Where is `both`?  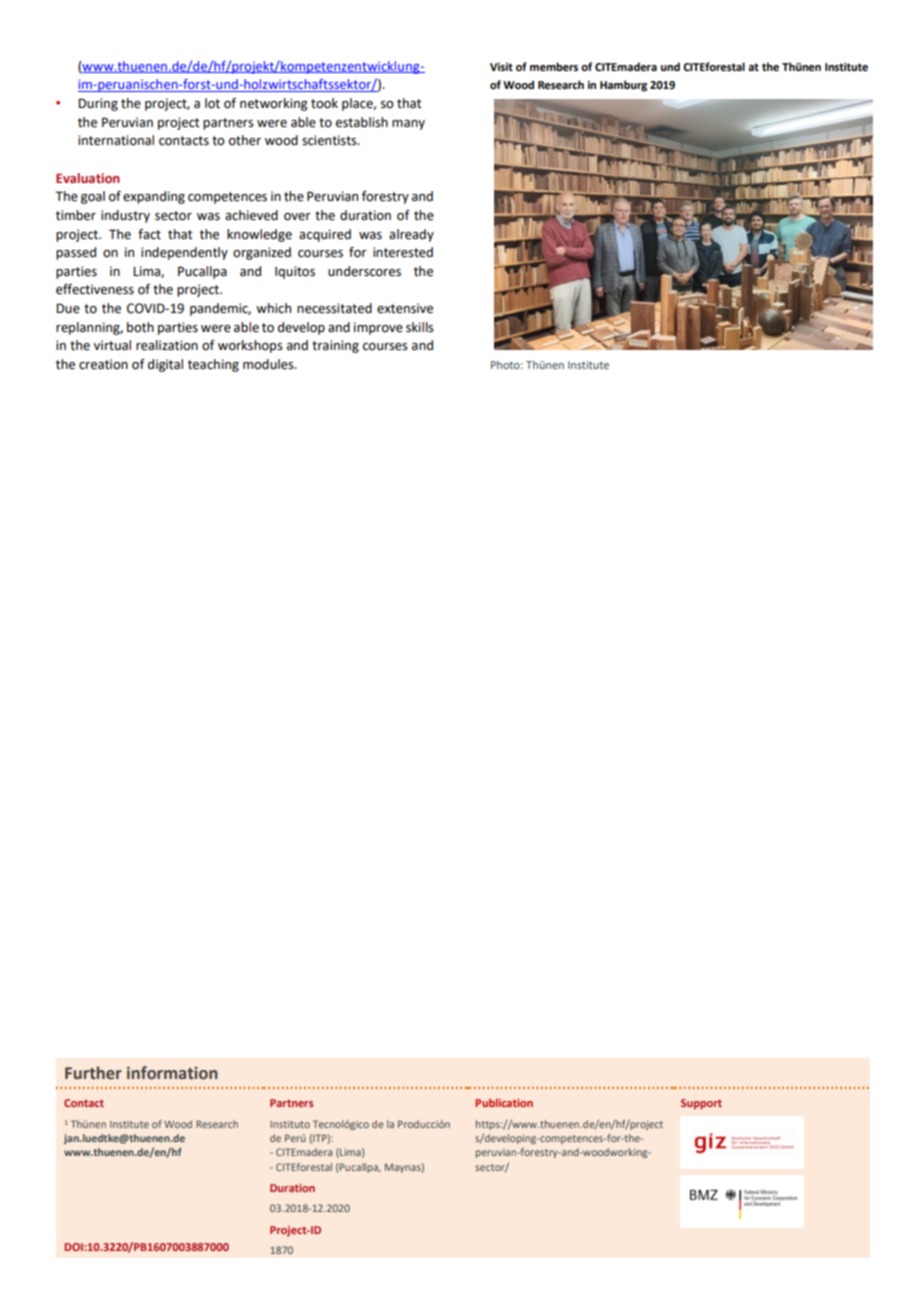
both is located at coordinates (140, 327).
